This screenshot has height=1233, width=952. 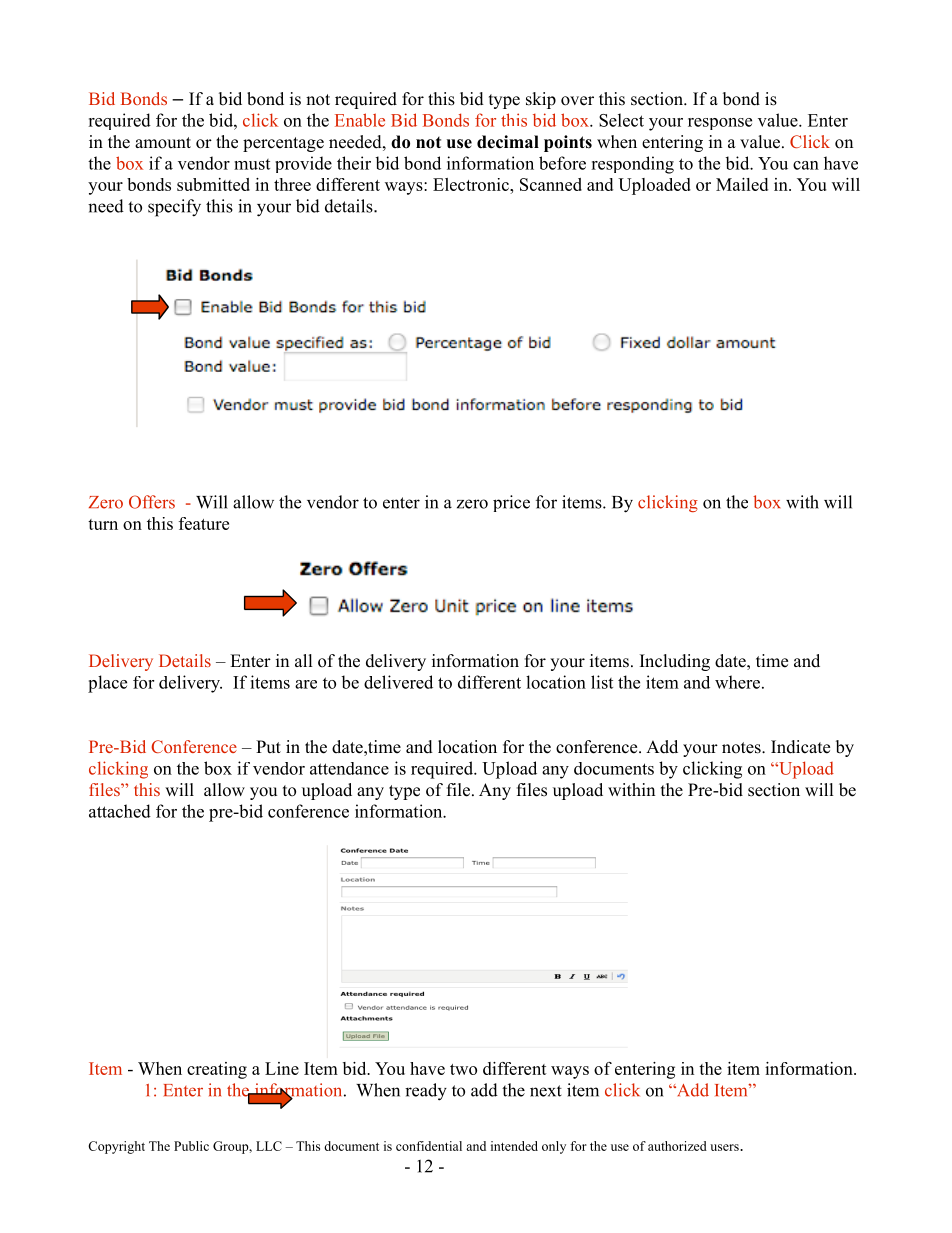 I want to click on amount, so click(x=163, y=143).
